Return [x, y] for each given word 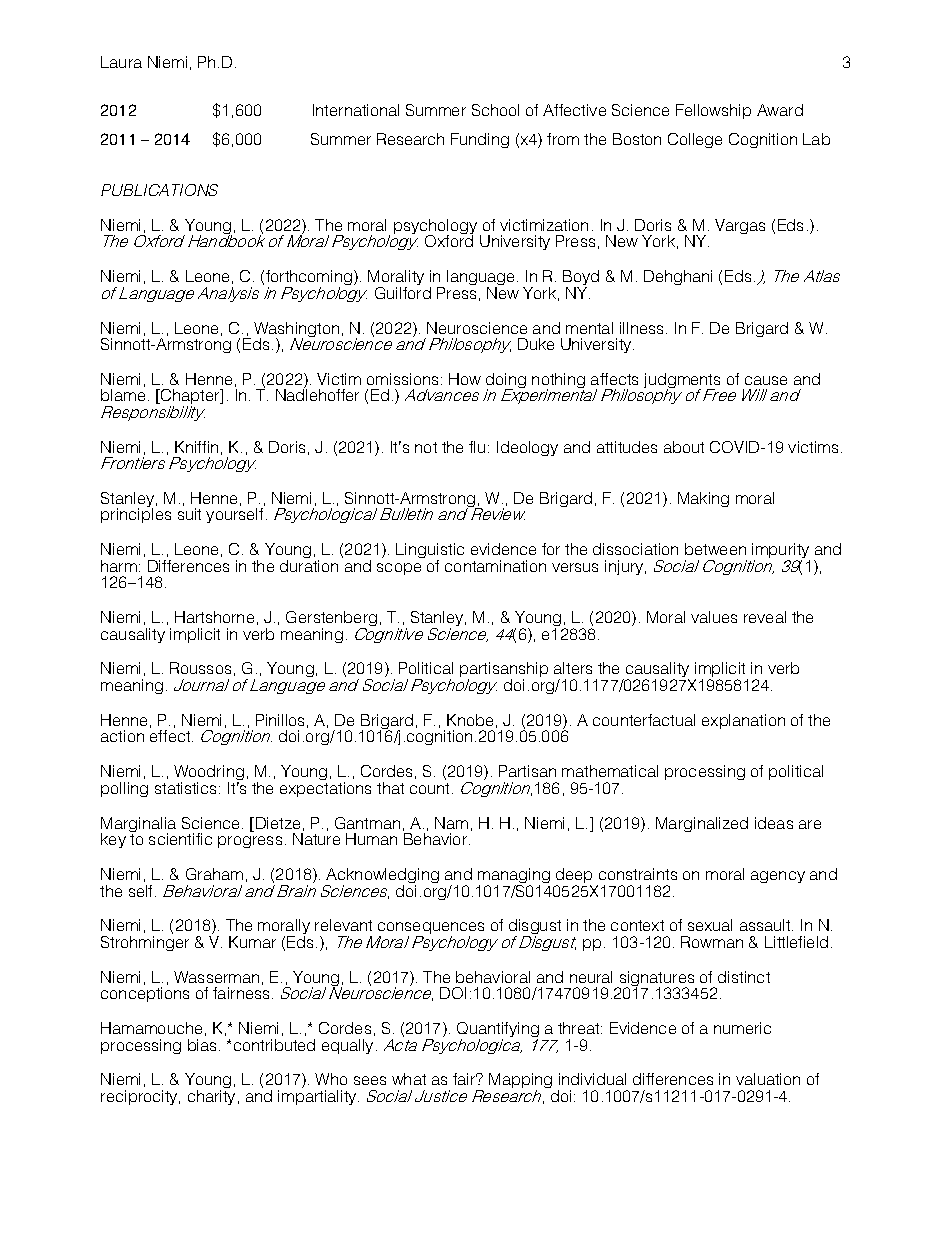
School [495, 110]
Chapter [190, 398]
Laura [121, 62]
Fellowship [713, 111]
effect [171, 736]
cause [766, 380]
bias [204, 1045]
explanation [743, 721]
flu [477, 447]
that [390, 788]
